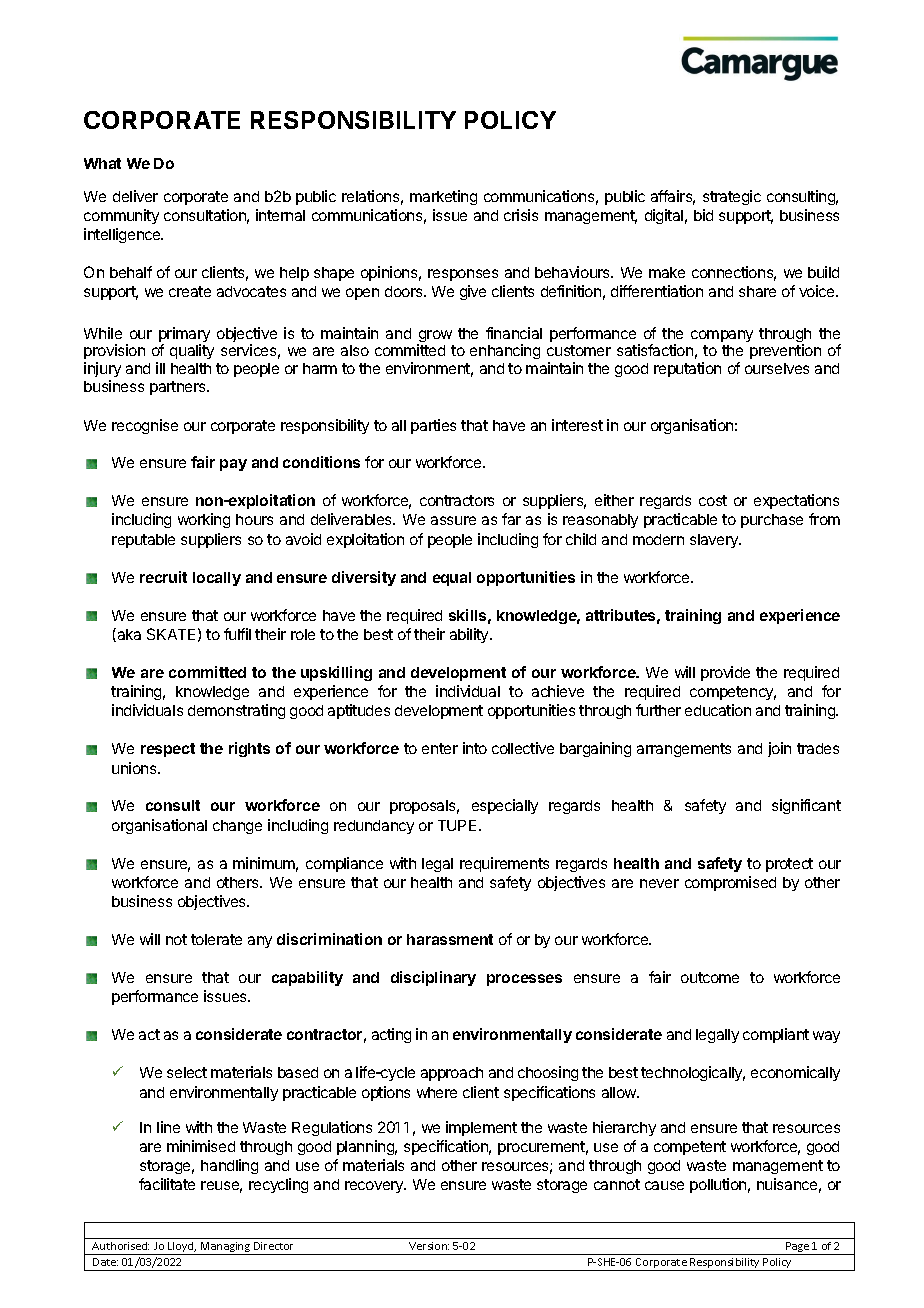 Image resolution: width=924 pixels, height=1308 pixels. What do you see at coordinates (167, 1184) in the screenshot?
I see `facilitate` at bounding box center [167, 1184].
